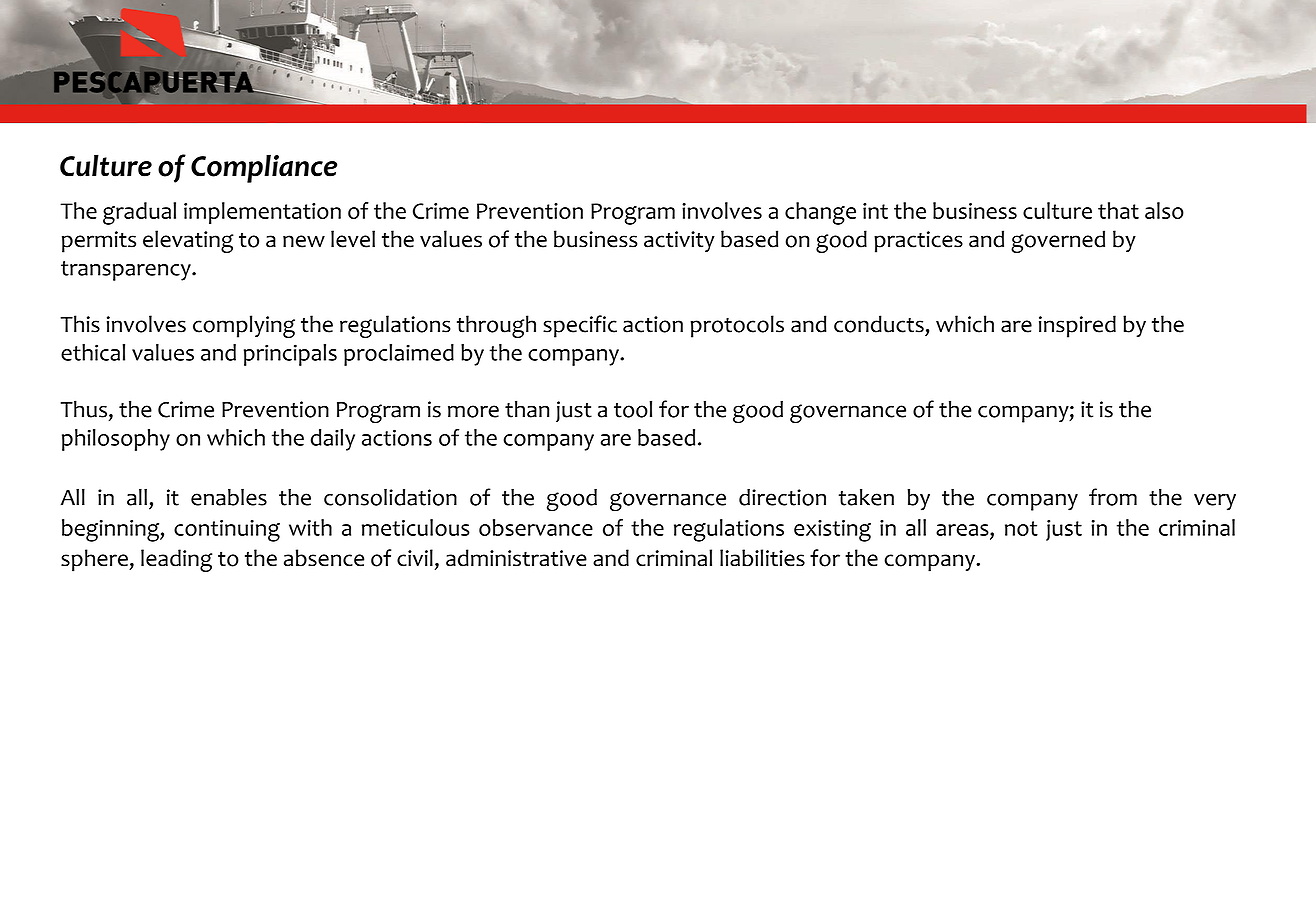  Describe the element at coordinates (762, 558) in the screenshot. I see `liabilities` at that location.
